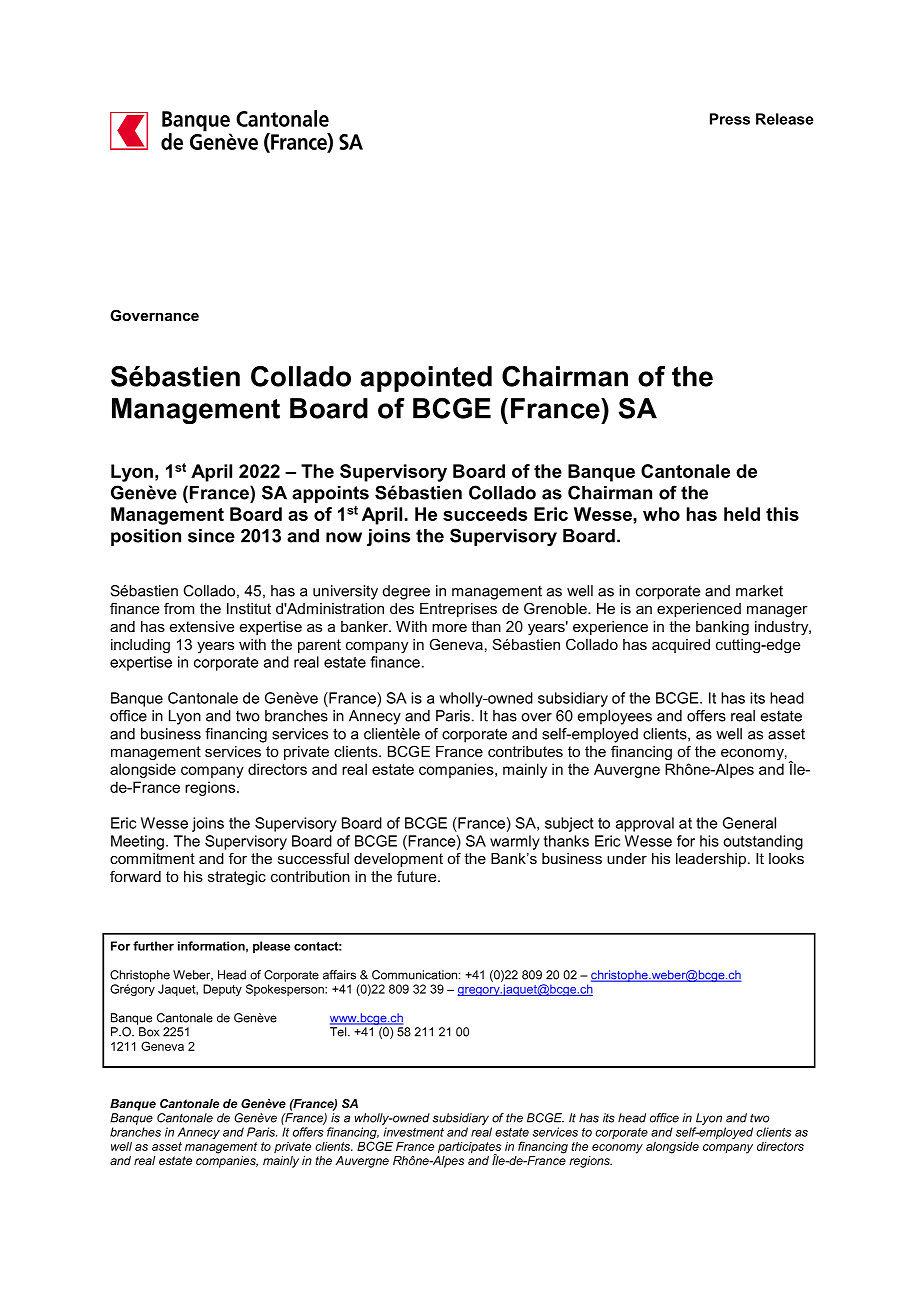  I want to click on more, so click(449, 628).
